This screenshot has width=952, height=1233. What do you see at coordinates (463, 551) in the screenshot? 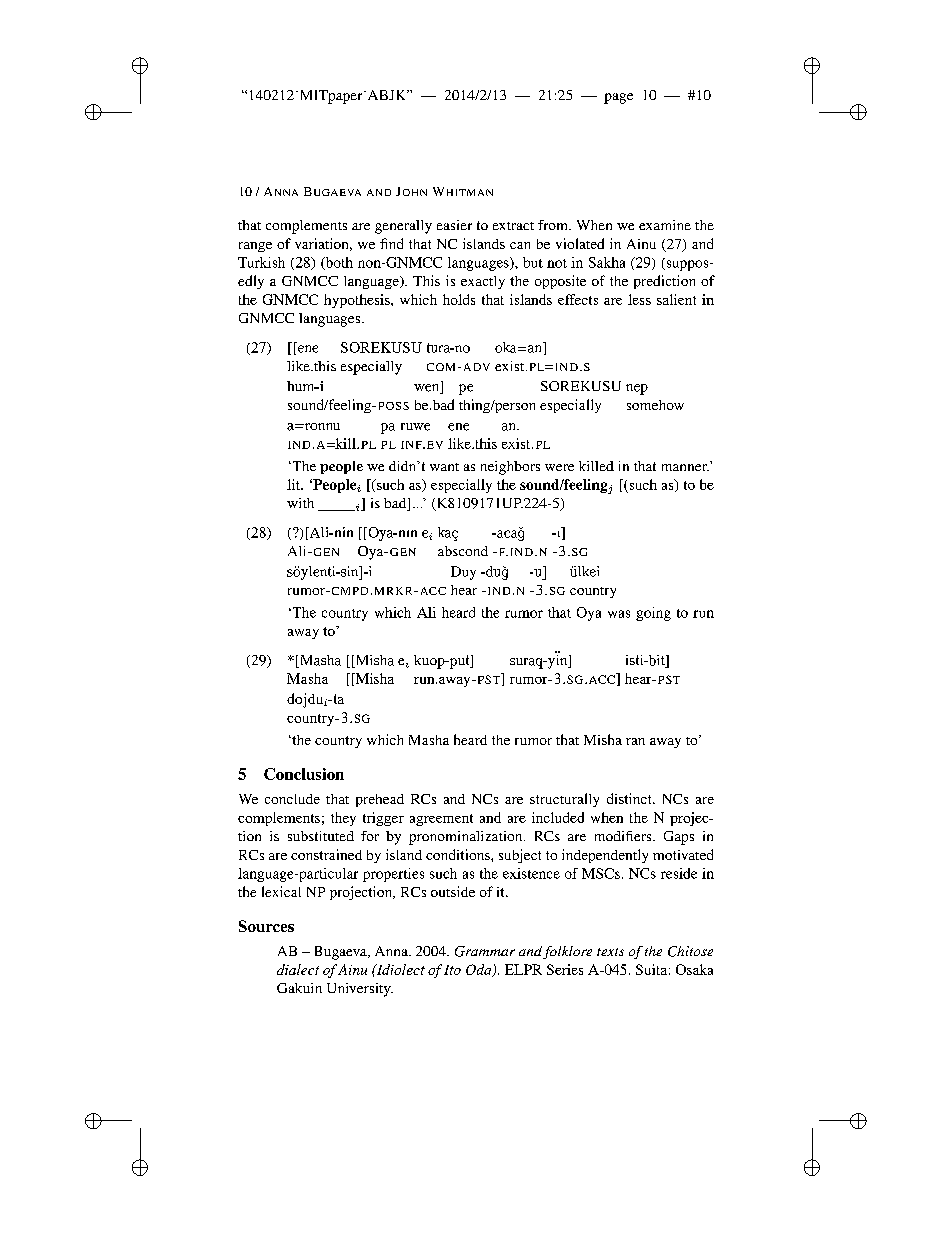
I see `abscond` at bounding box center [463, 551].
